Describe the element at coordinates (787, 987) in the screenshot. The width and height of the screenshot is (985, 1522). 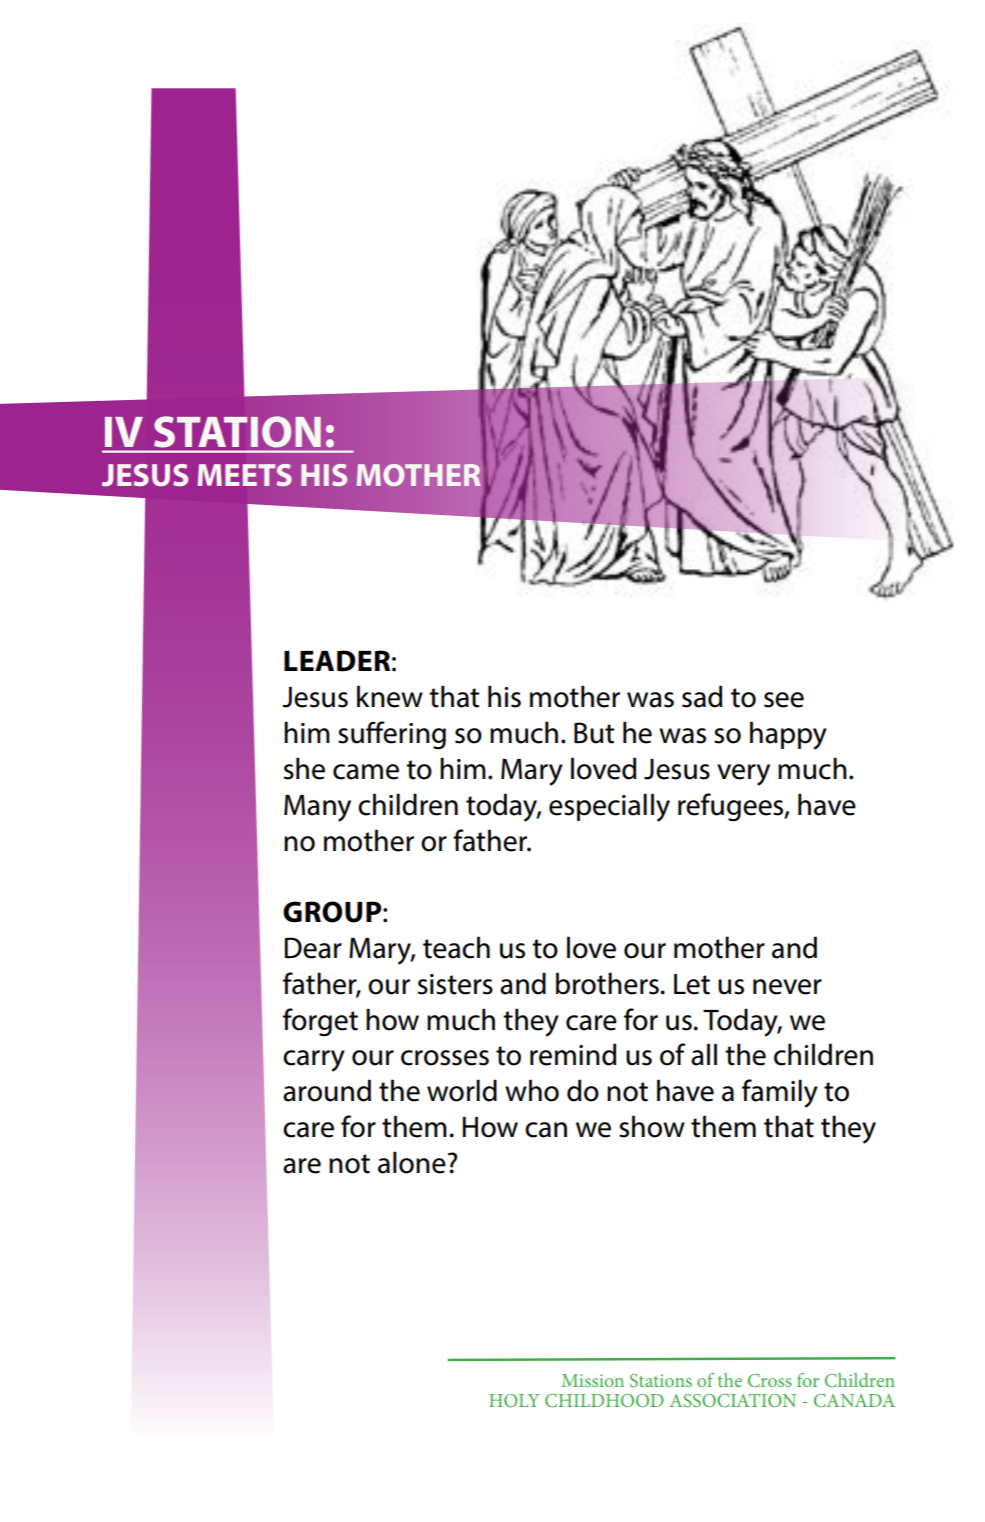
I see `never` at that location.
